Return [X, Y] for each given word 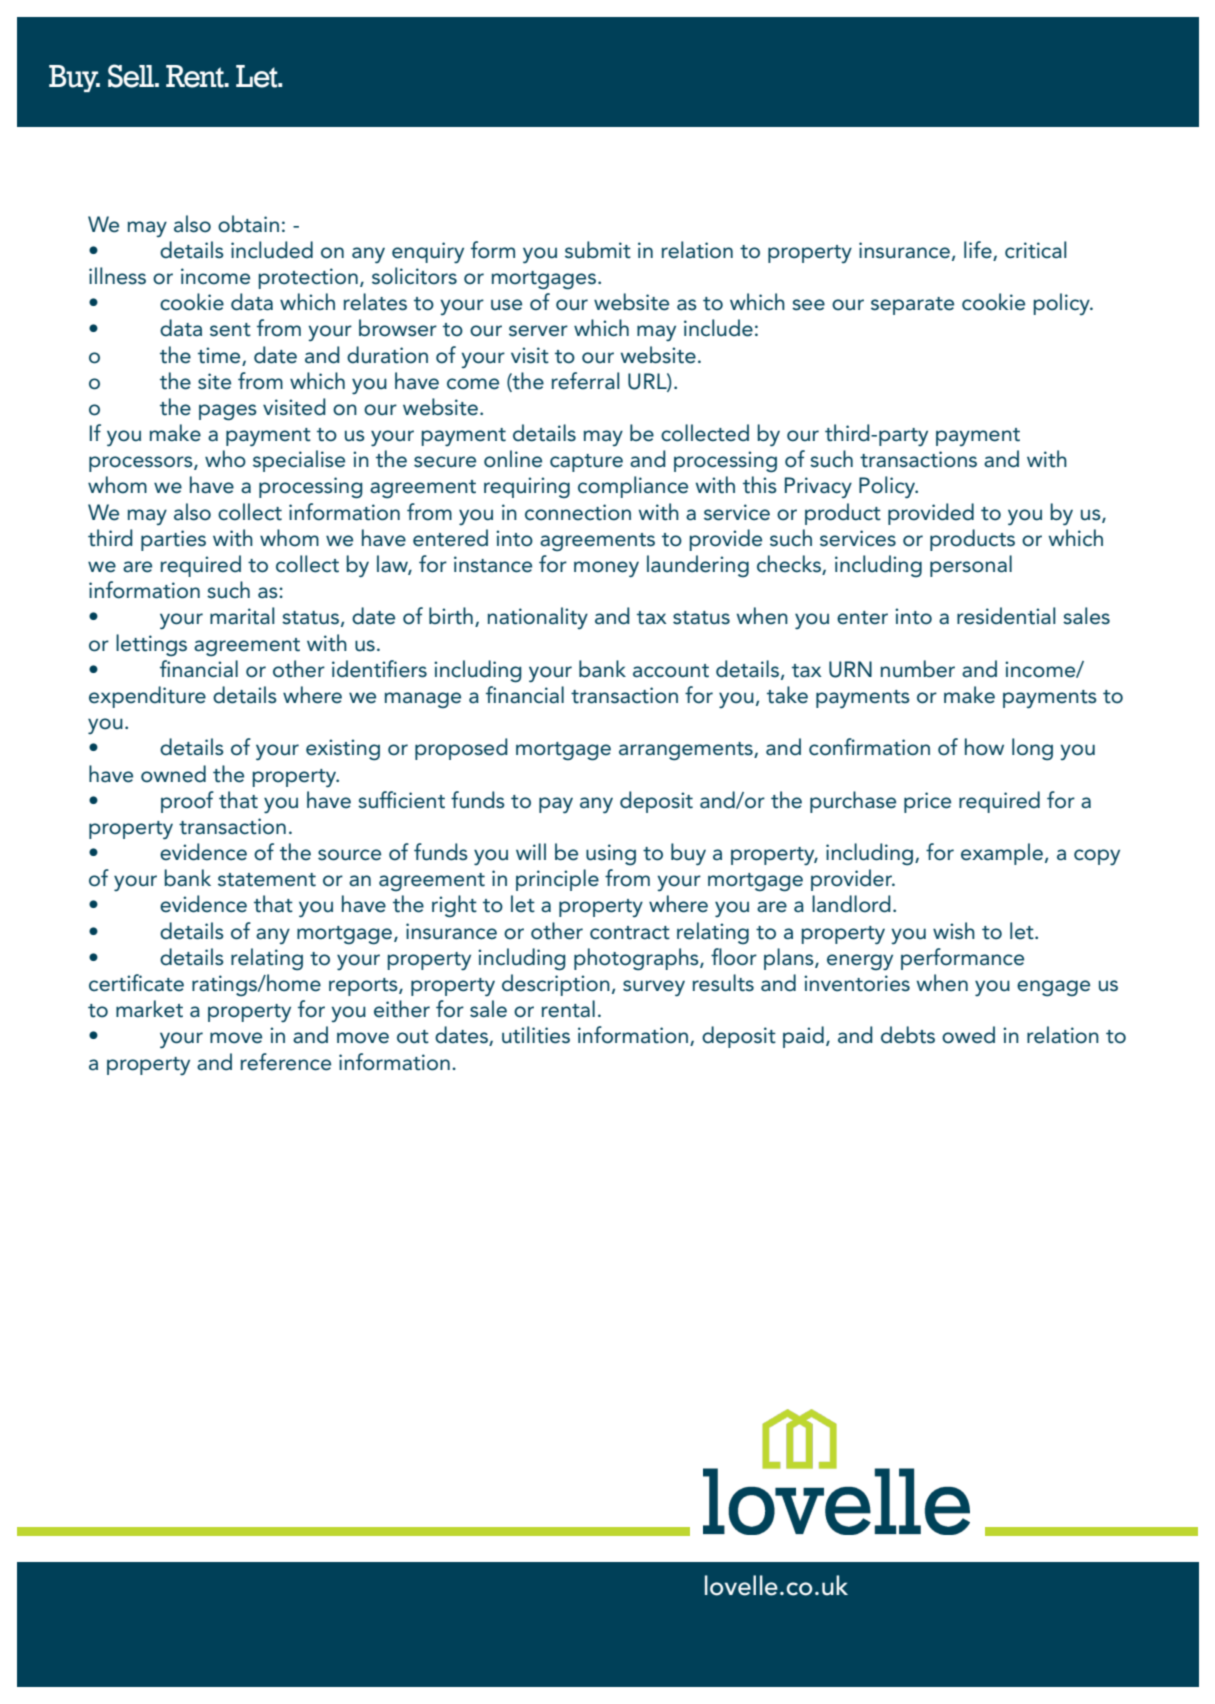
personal [971, 566]
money [606, 569]
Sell [132, 76]
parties [173, 540]
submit [598, 250]
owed [968, 1035]
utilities [536, 1035]
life [979, 251]
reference [286, 1062]
